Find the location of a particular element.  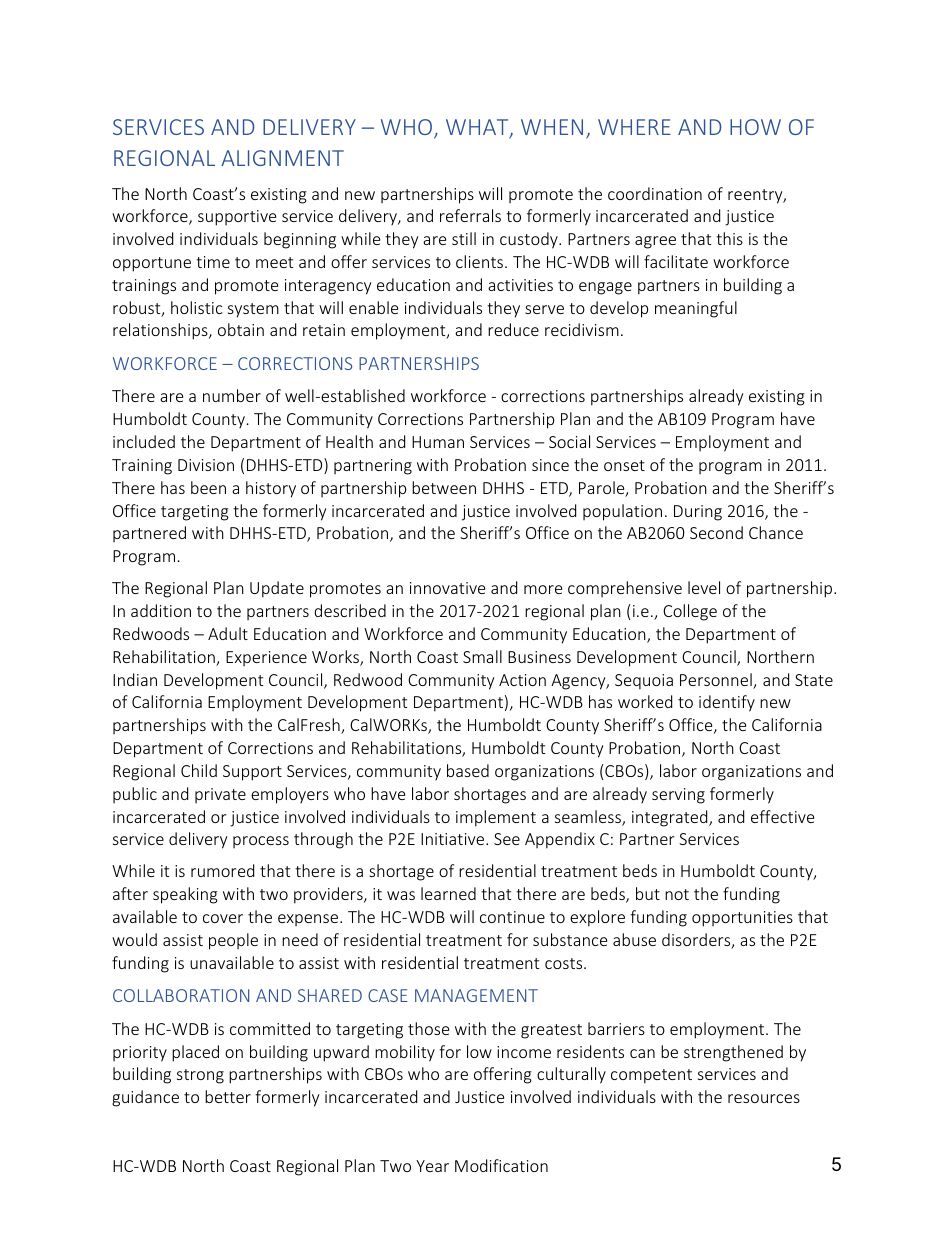

During is located at coordinates (698, 513).
